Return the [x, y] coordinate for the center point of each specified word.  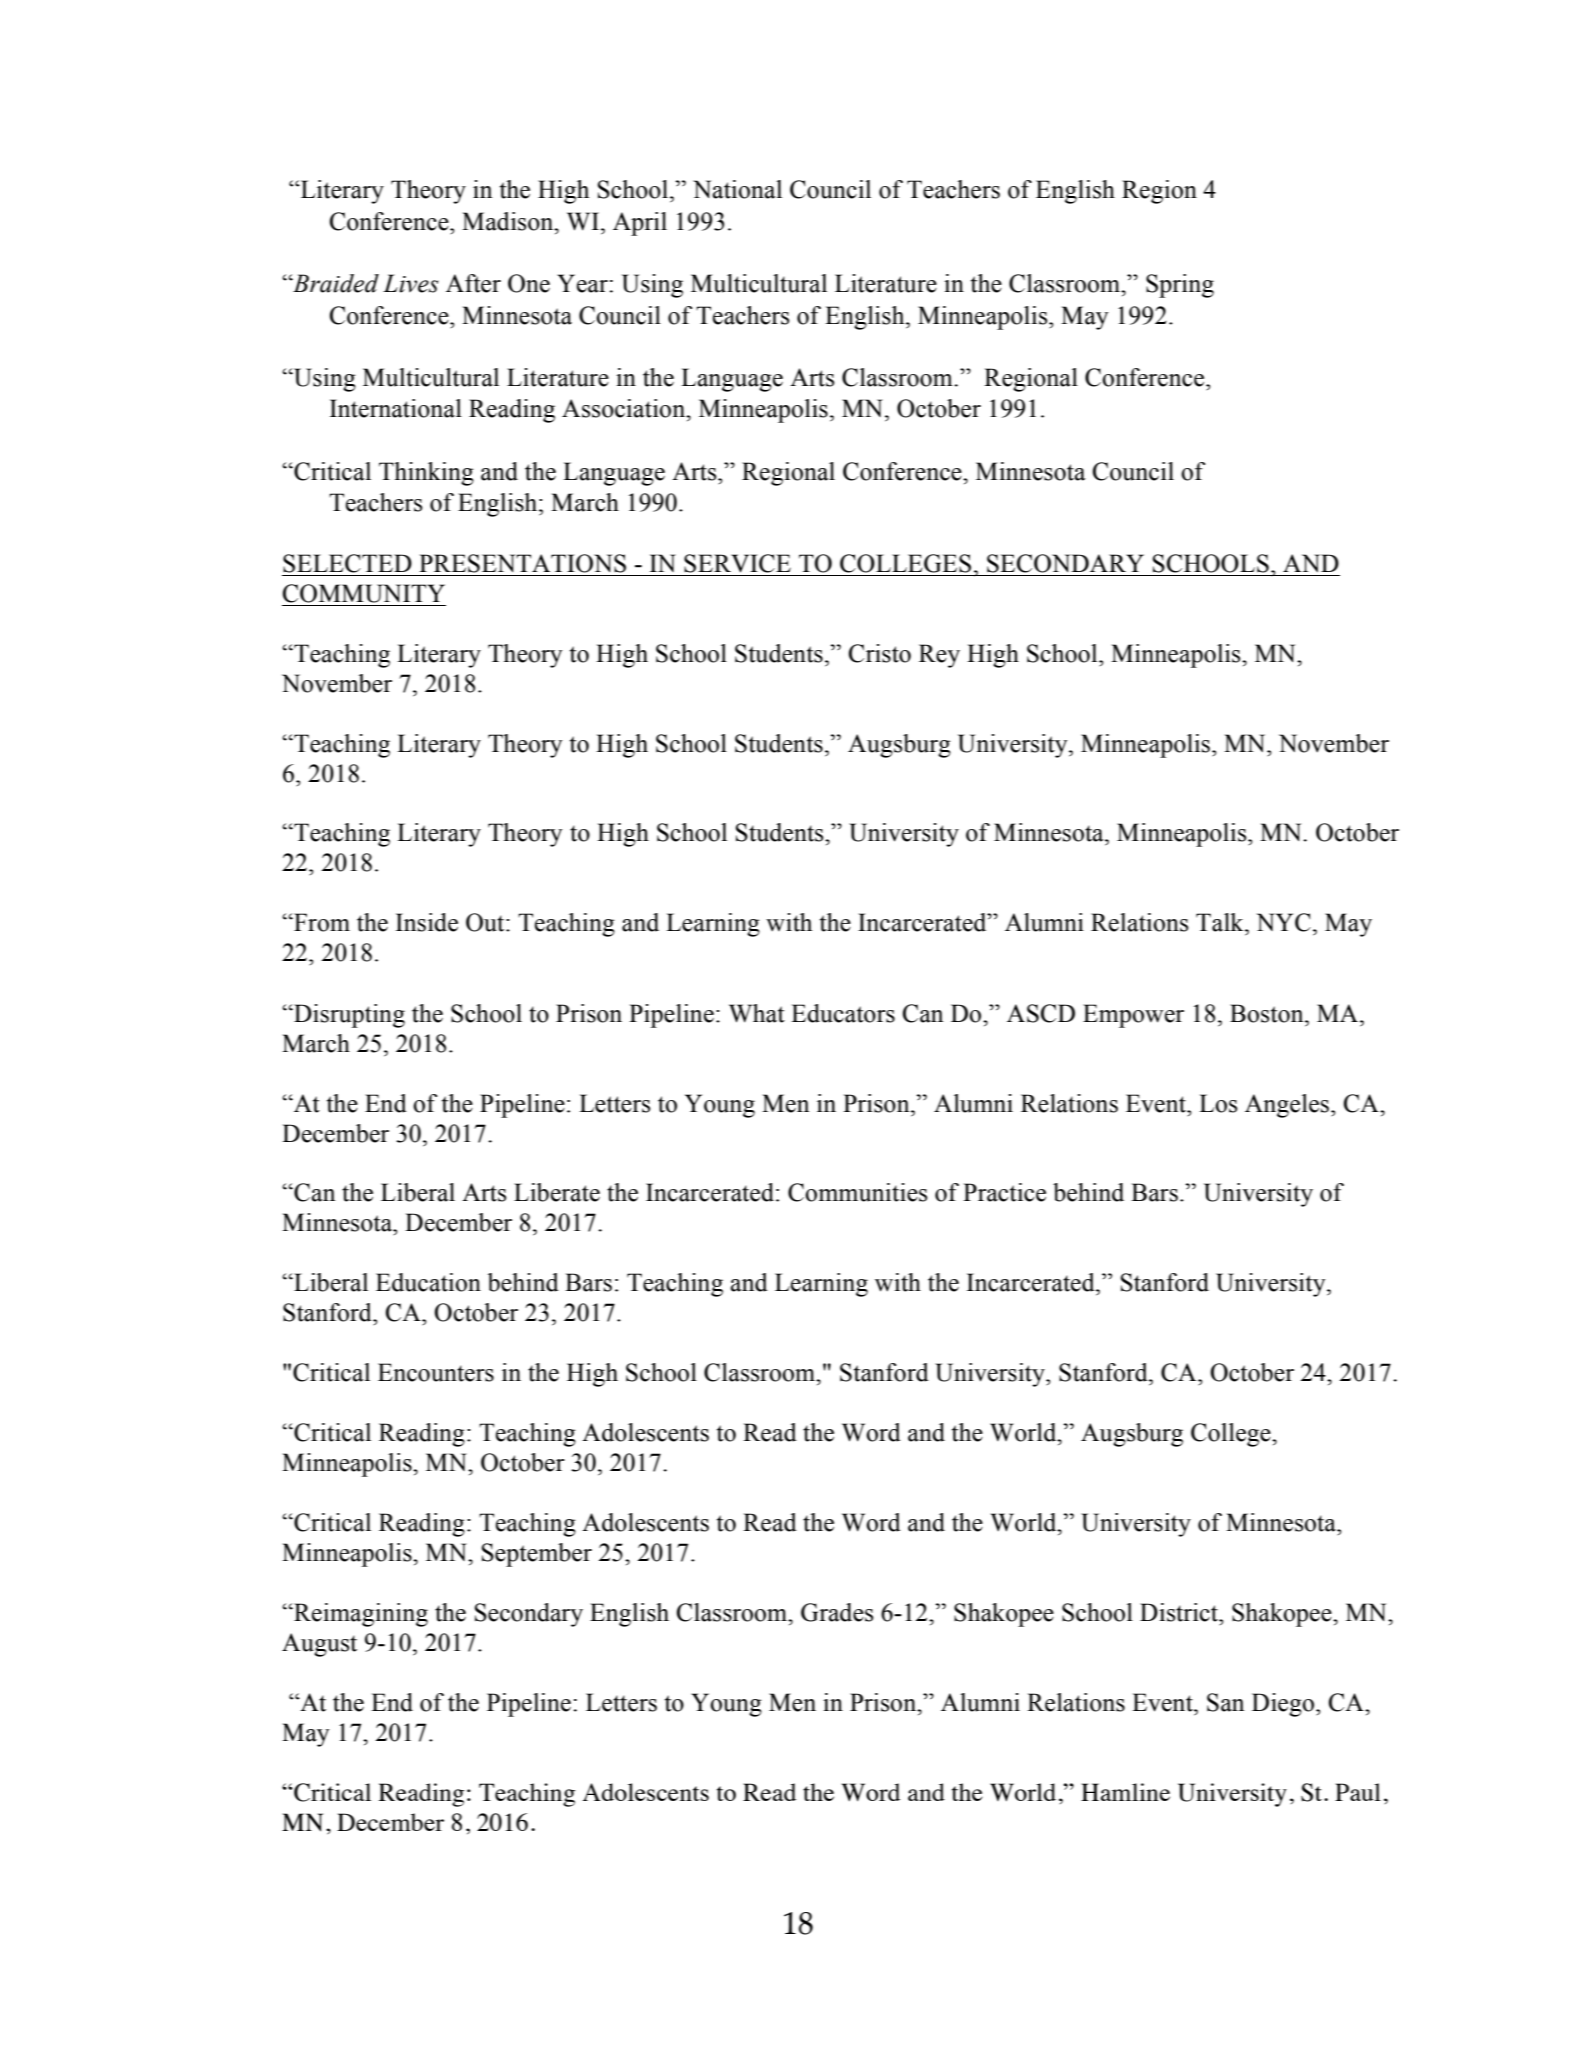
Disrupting [348, 1016]
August [319, 1645]
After [473, 283]
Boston [1268, 1013]
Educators [843, 1013]
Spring [1180, 286]
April [640, 224]
